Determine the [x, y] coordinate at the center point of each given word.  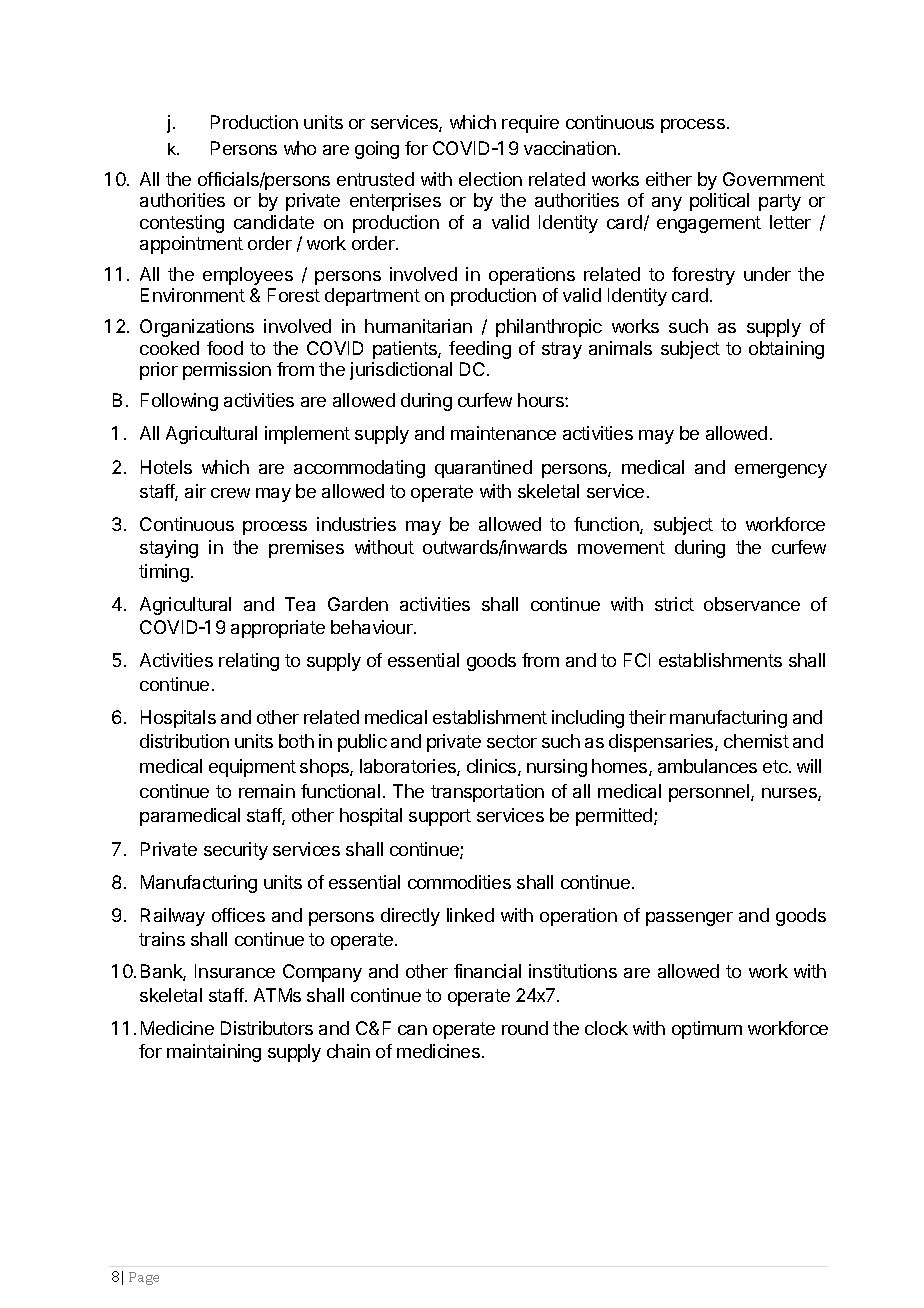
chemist [756, 741]
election [490, 179]
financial [487, 971]
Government [774, 179]
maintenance [503, 433]
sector [512, 741]
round [525, 1028]
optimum [707, 1030]
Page [144, 1278]
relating [249, 662]
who [300, 148]
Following [179, 402]
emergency [781, 471]
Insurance [235, 971]
